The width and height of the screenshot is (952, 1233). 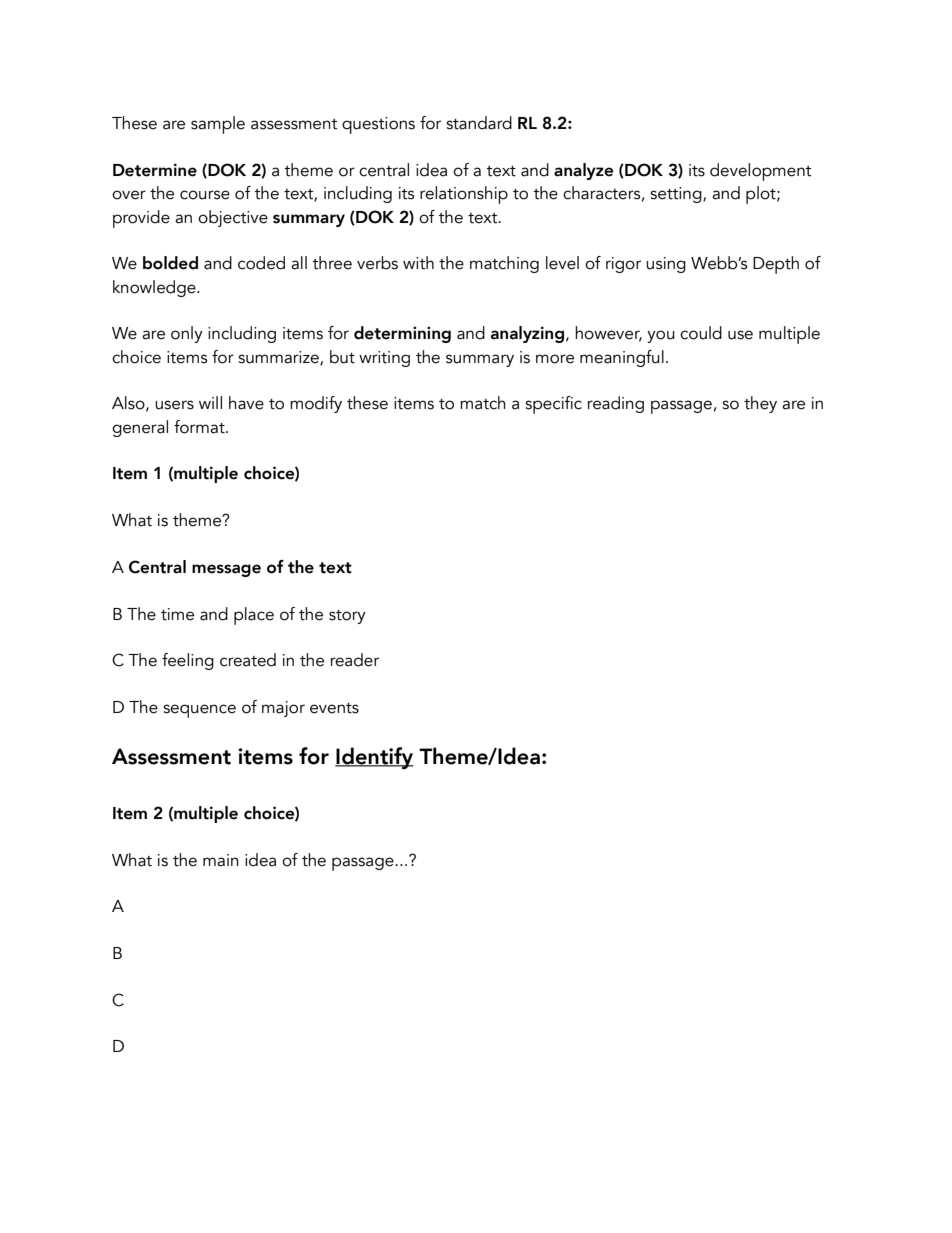 I want to click on bolded, so click(x=170, y=263).
